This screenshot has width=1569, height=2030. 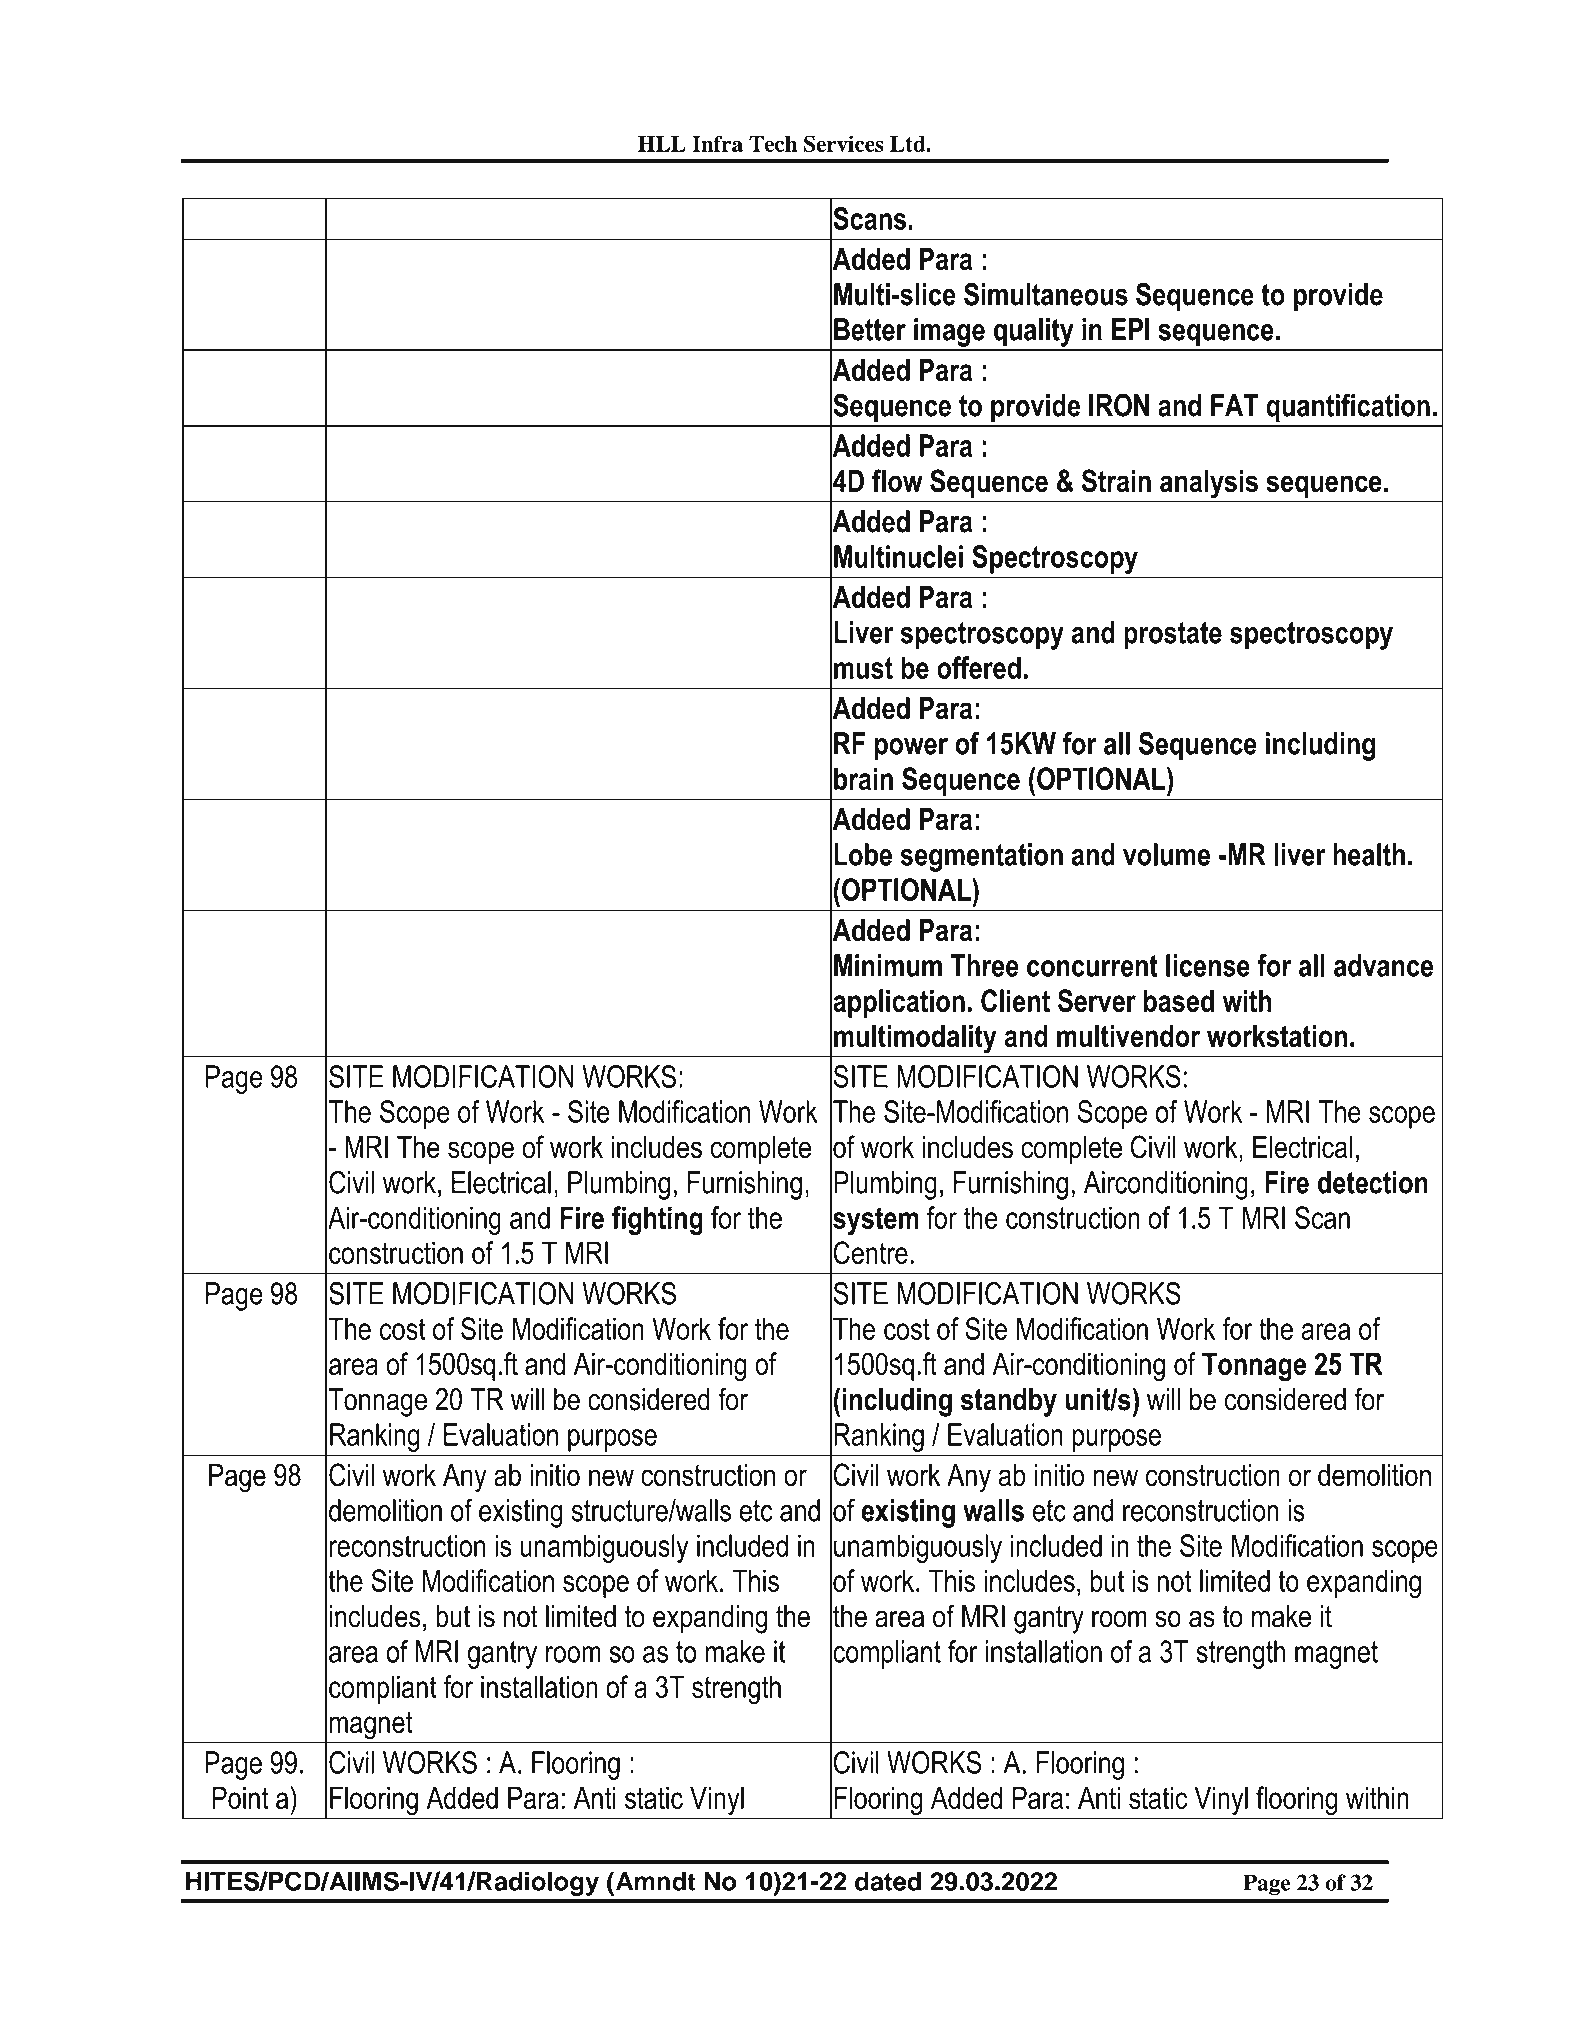 I want to click on Minimum, so click(x=888, y=965).
